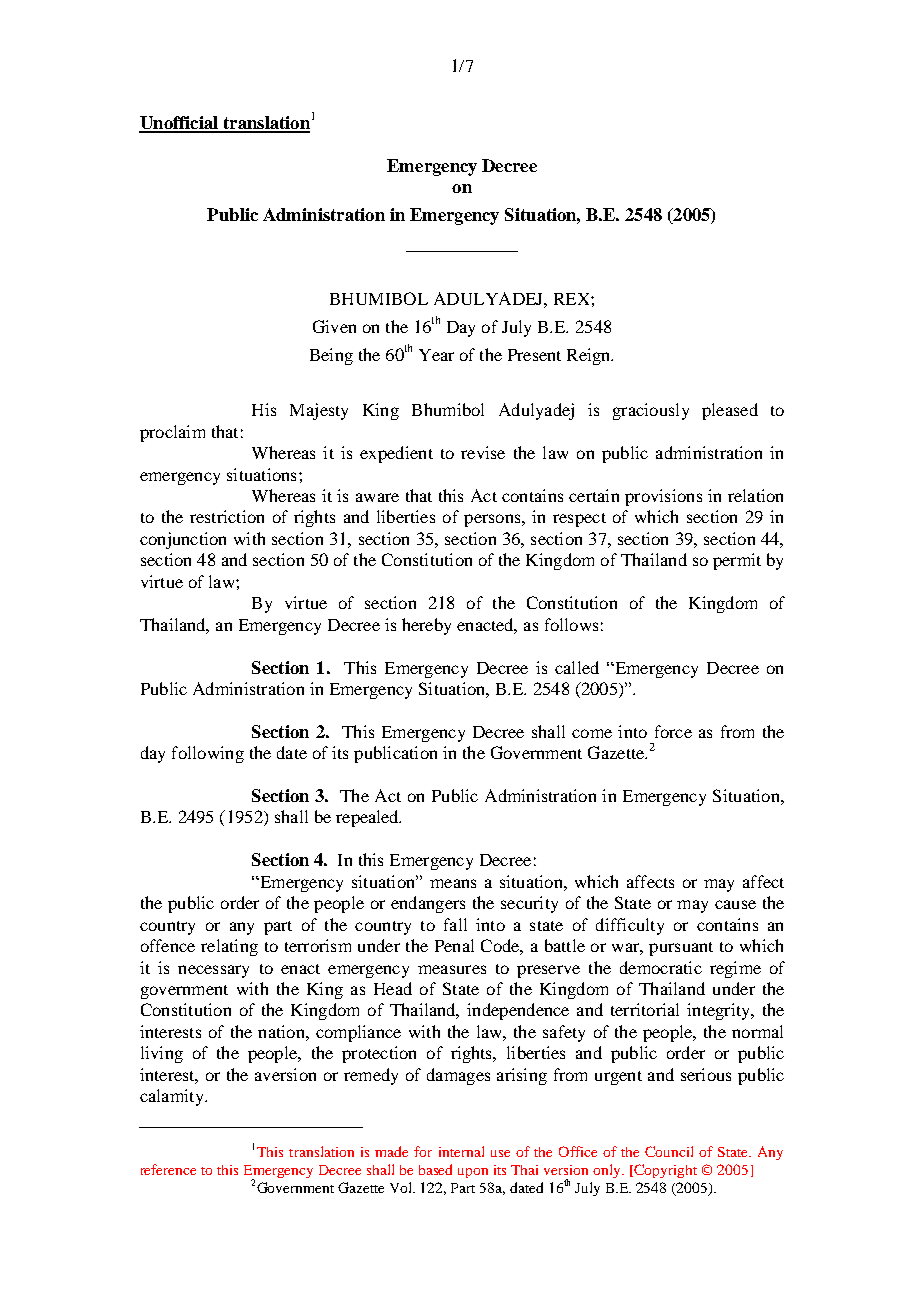  I want to click on force, so click(673, 731).
